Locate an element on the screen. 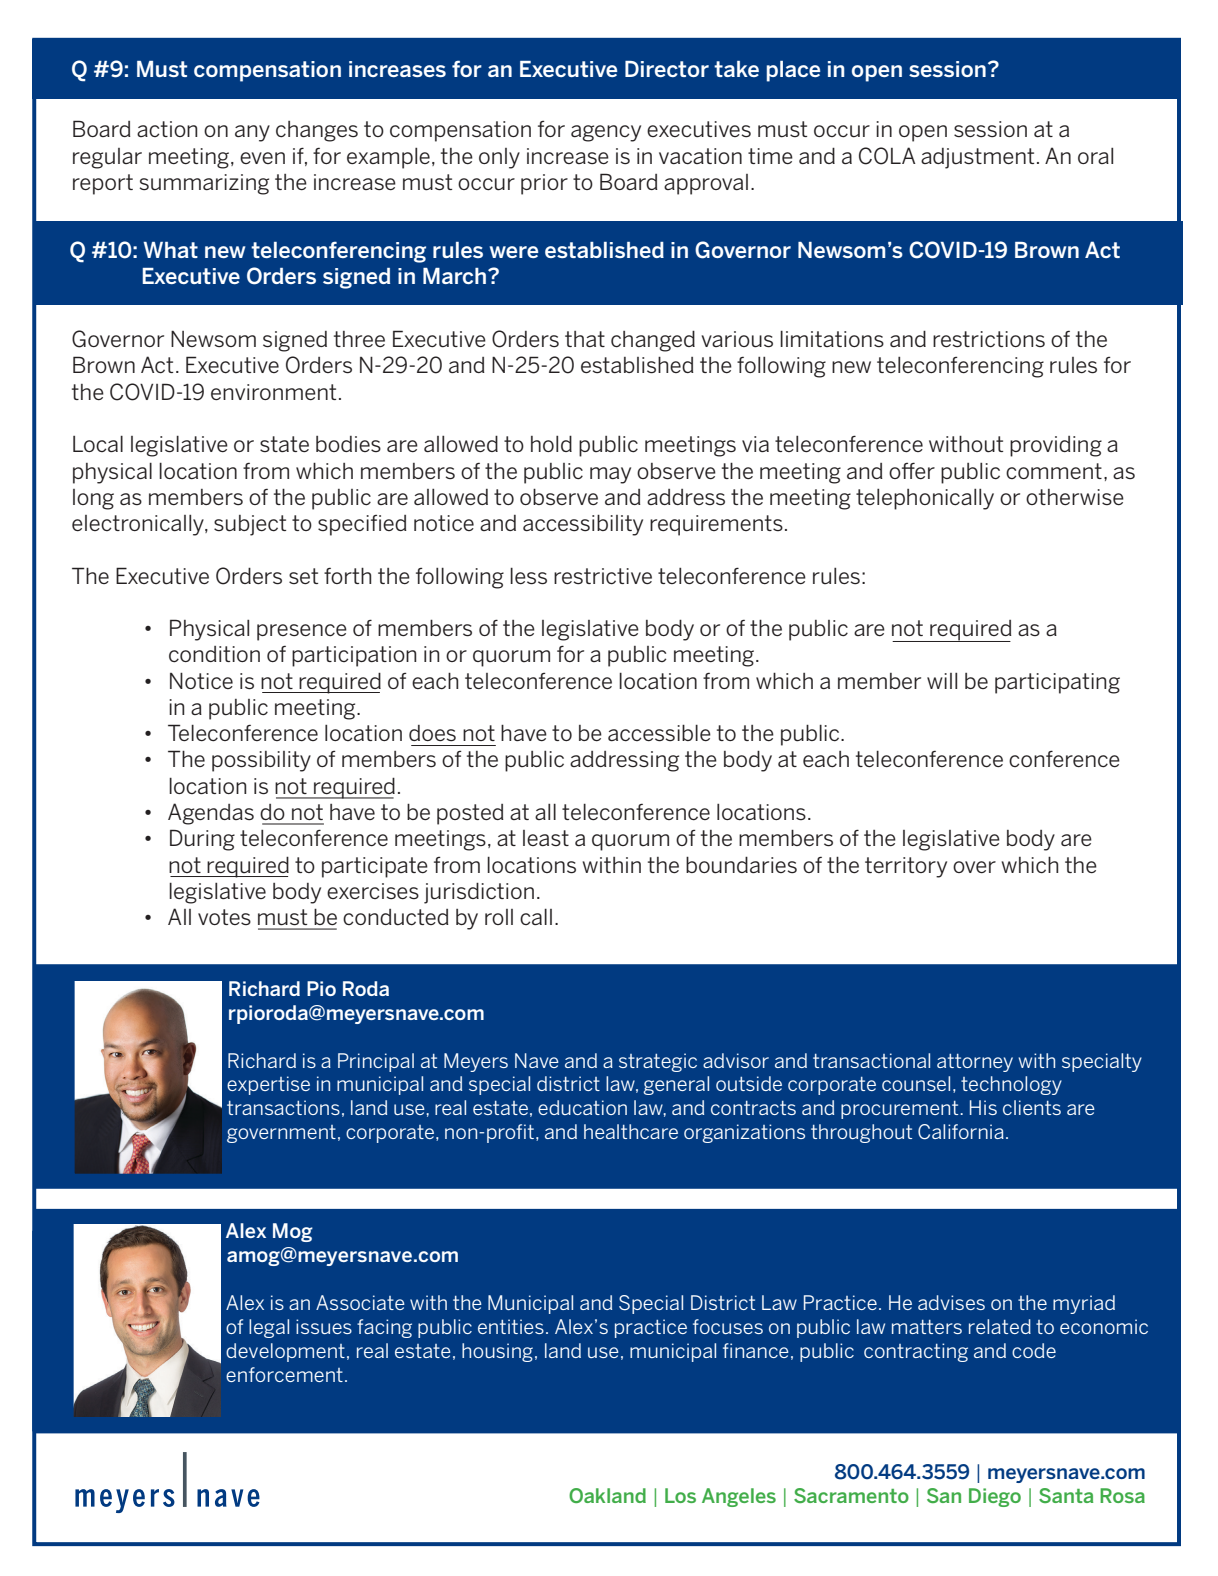 The image size is (1218, 1576). agency is located at coordinates (606, 133).
